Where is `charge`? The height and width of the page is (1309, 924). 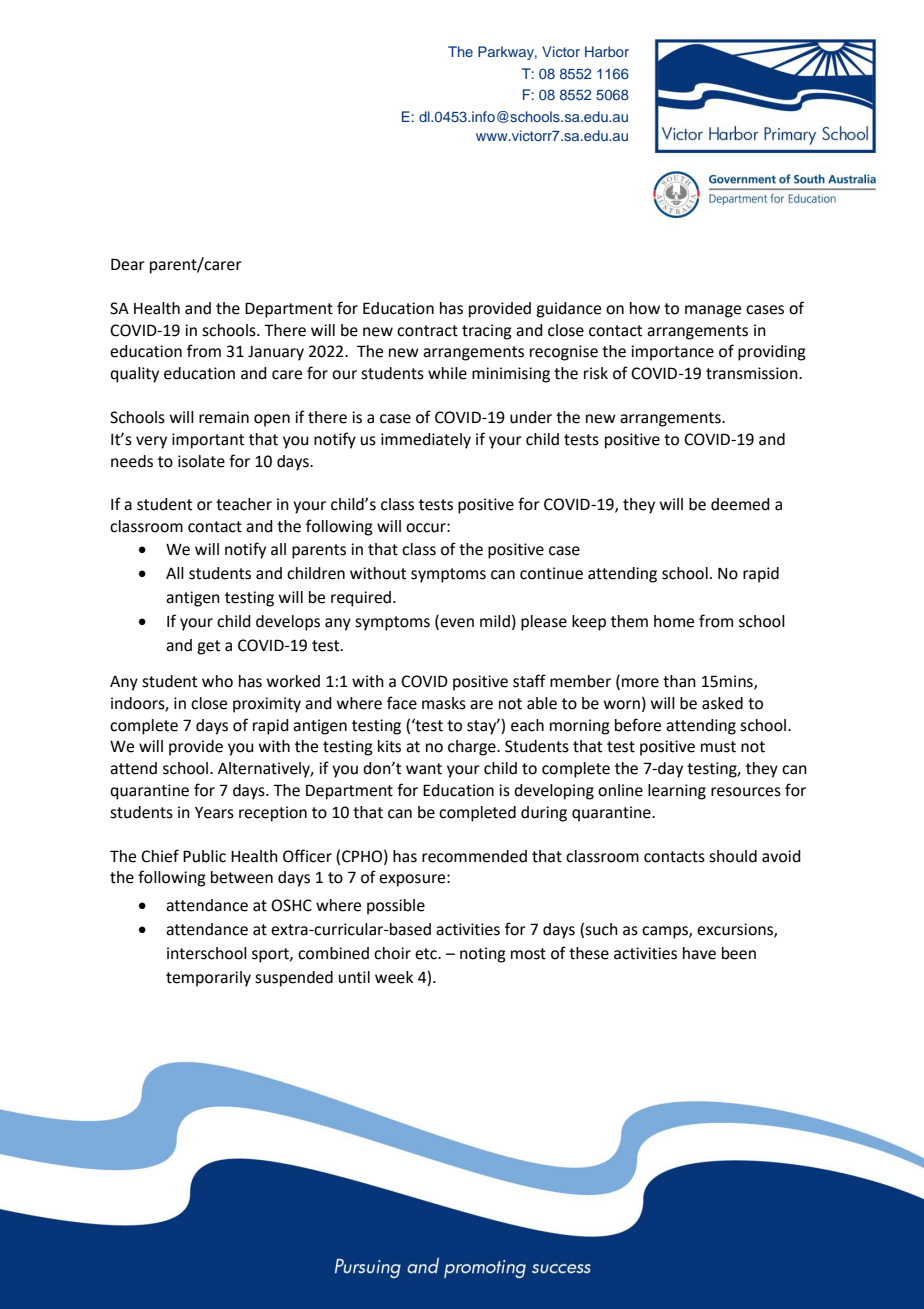 charge is located at coordinates (473, 748).
